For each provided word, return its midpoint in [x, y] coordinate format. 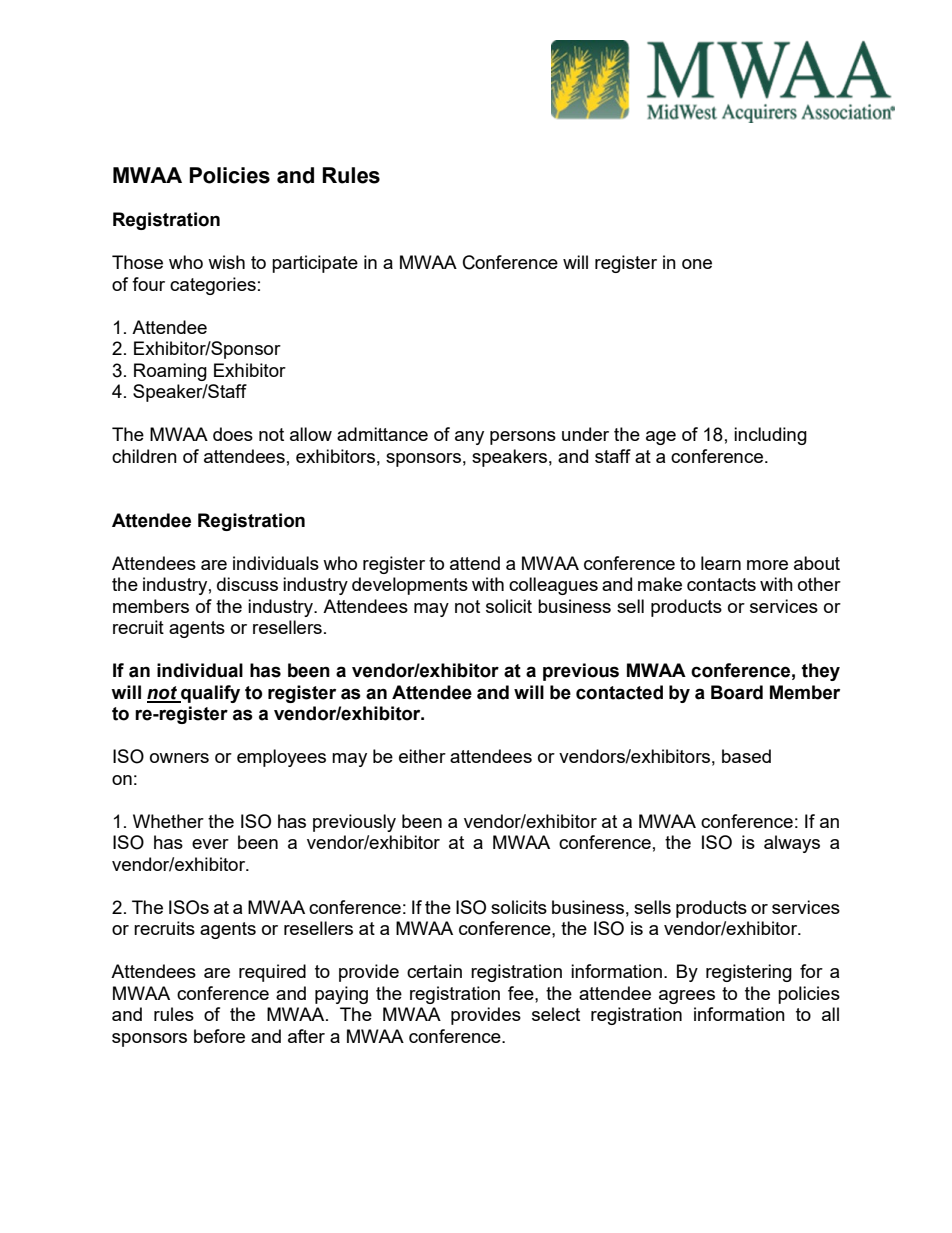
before [219, 1036]
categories [213, 286]
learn [721, 563]
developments [410, 586]
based [746, 756]
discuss [247, 584]
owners [179, 758]
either [422, 756]
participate [315, 264]
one [697, 264]
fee [522, 993]
